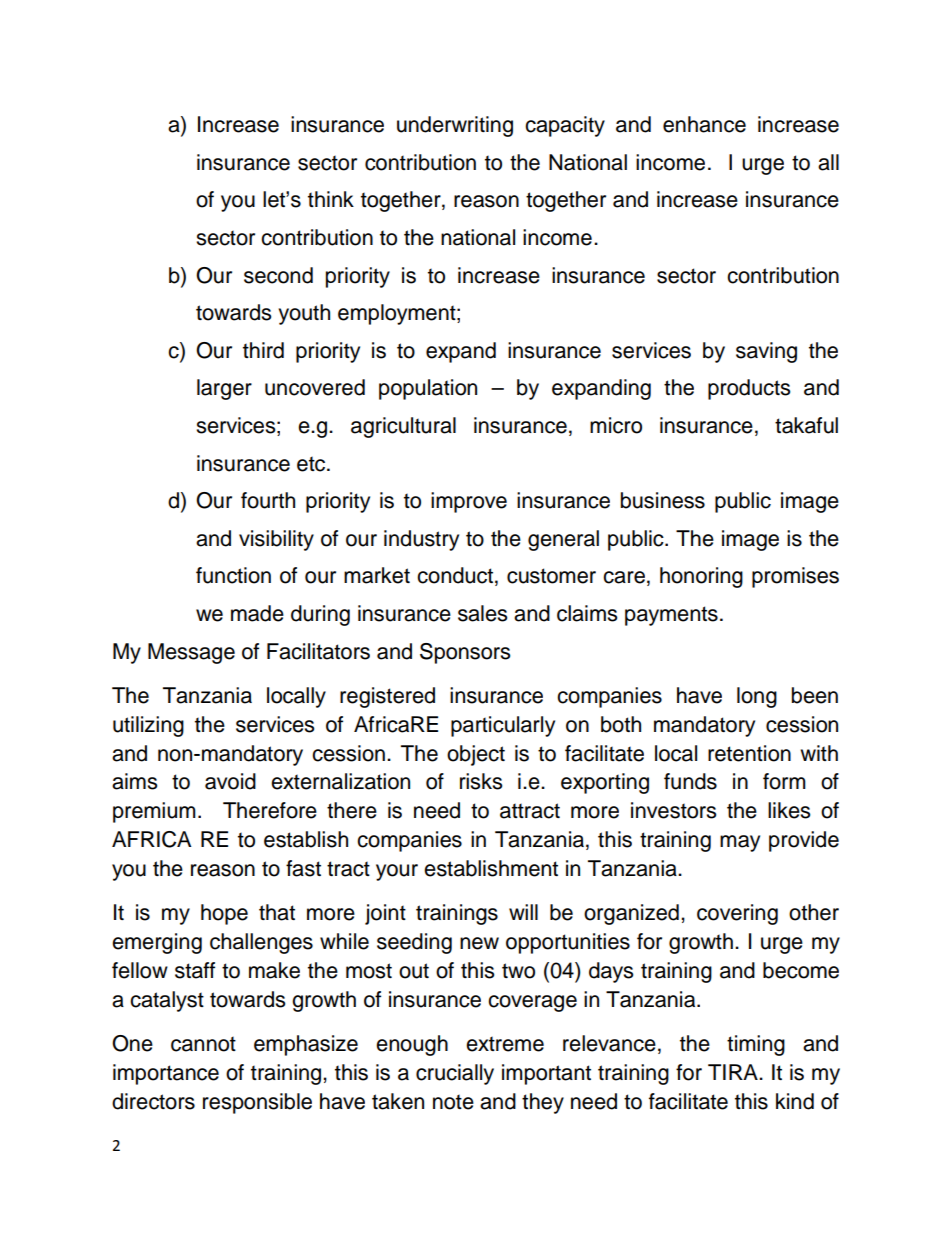 The width and height of the image is (952, 1233). What do you see at coordinates (756, 1045) in the image?
I see `timing` at bounding box center [756, 1045].
